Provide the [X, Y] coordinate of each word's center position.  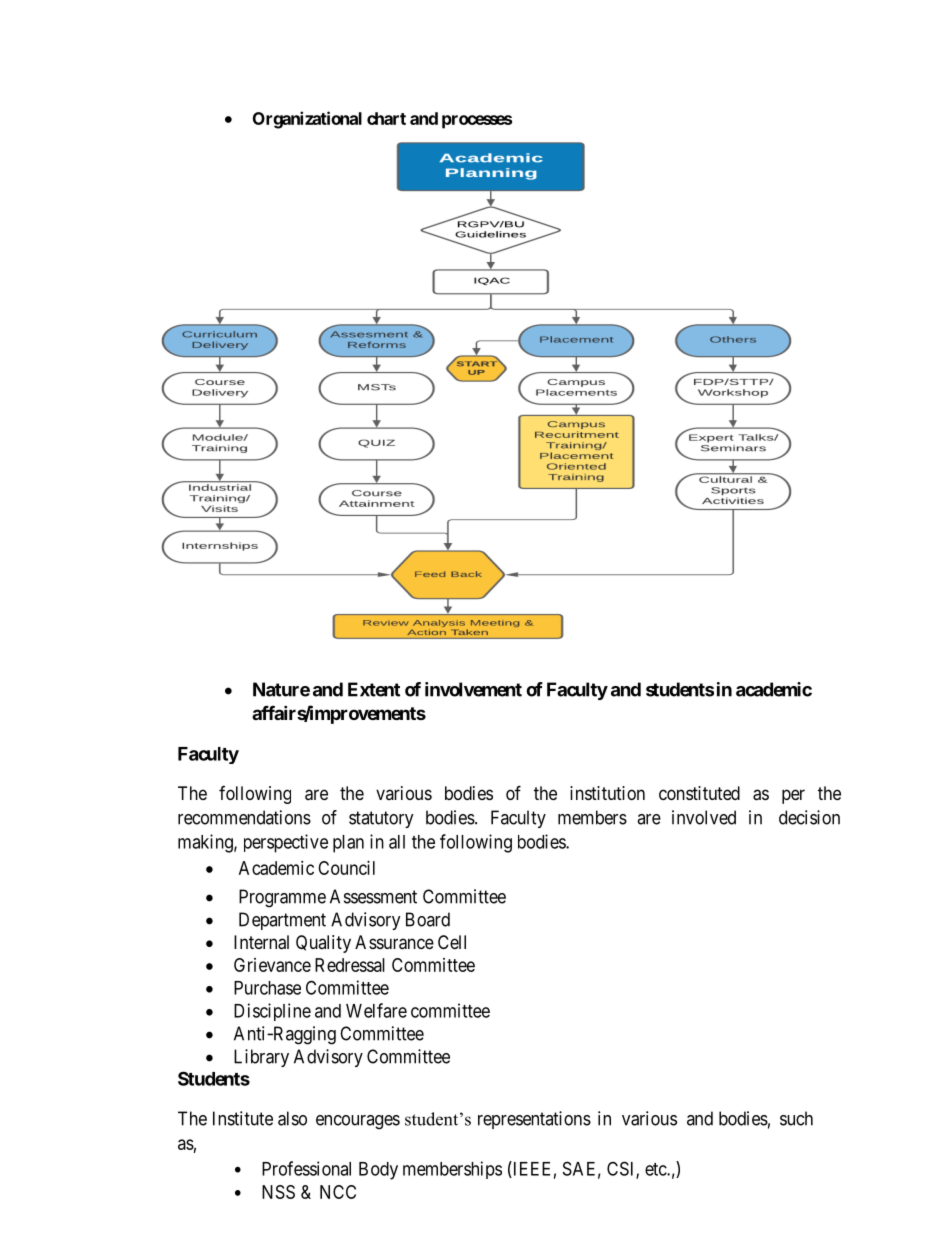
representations [534, 1120]
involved [704, 817]
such [796, 1118]
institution [607, 793]
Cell [452, 942]
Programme [282, 898]
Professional [306, 1168]
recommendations [244, 817]
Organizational [307, 120]
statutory [381, 819]
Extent [374, 689]
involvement [473, 689]
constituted [699, 793]
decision [809, 817]
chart [386, 118]
